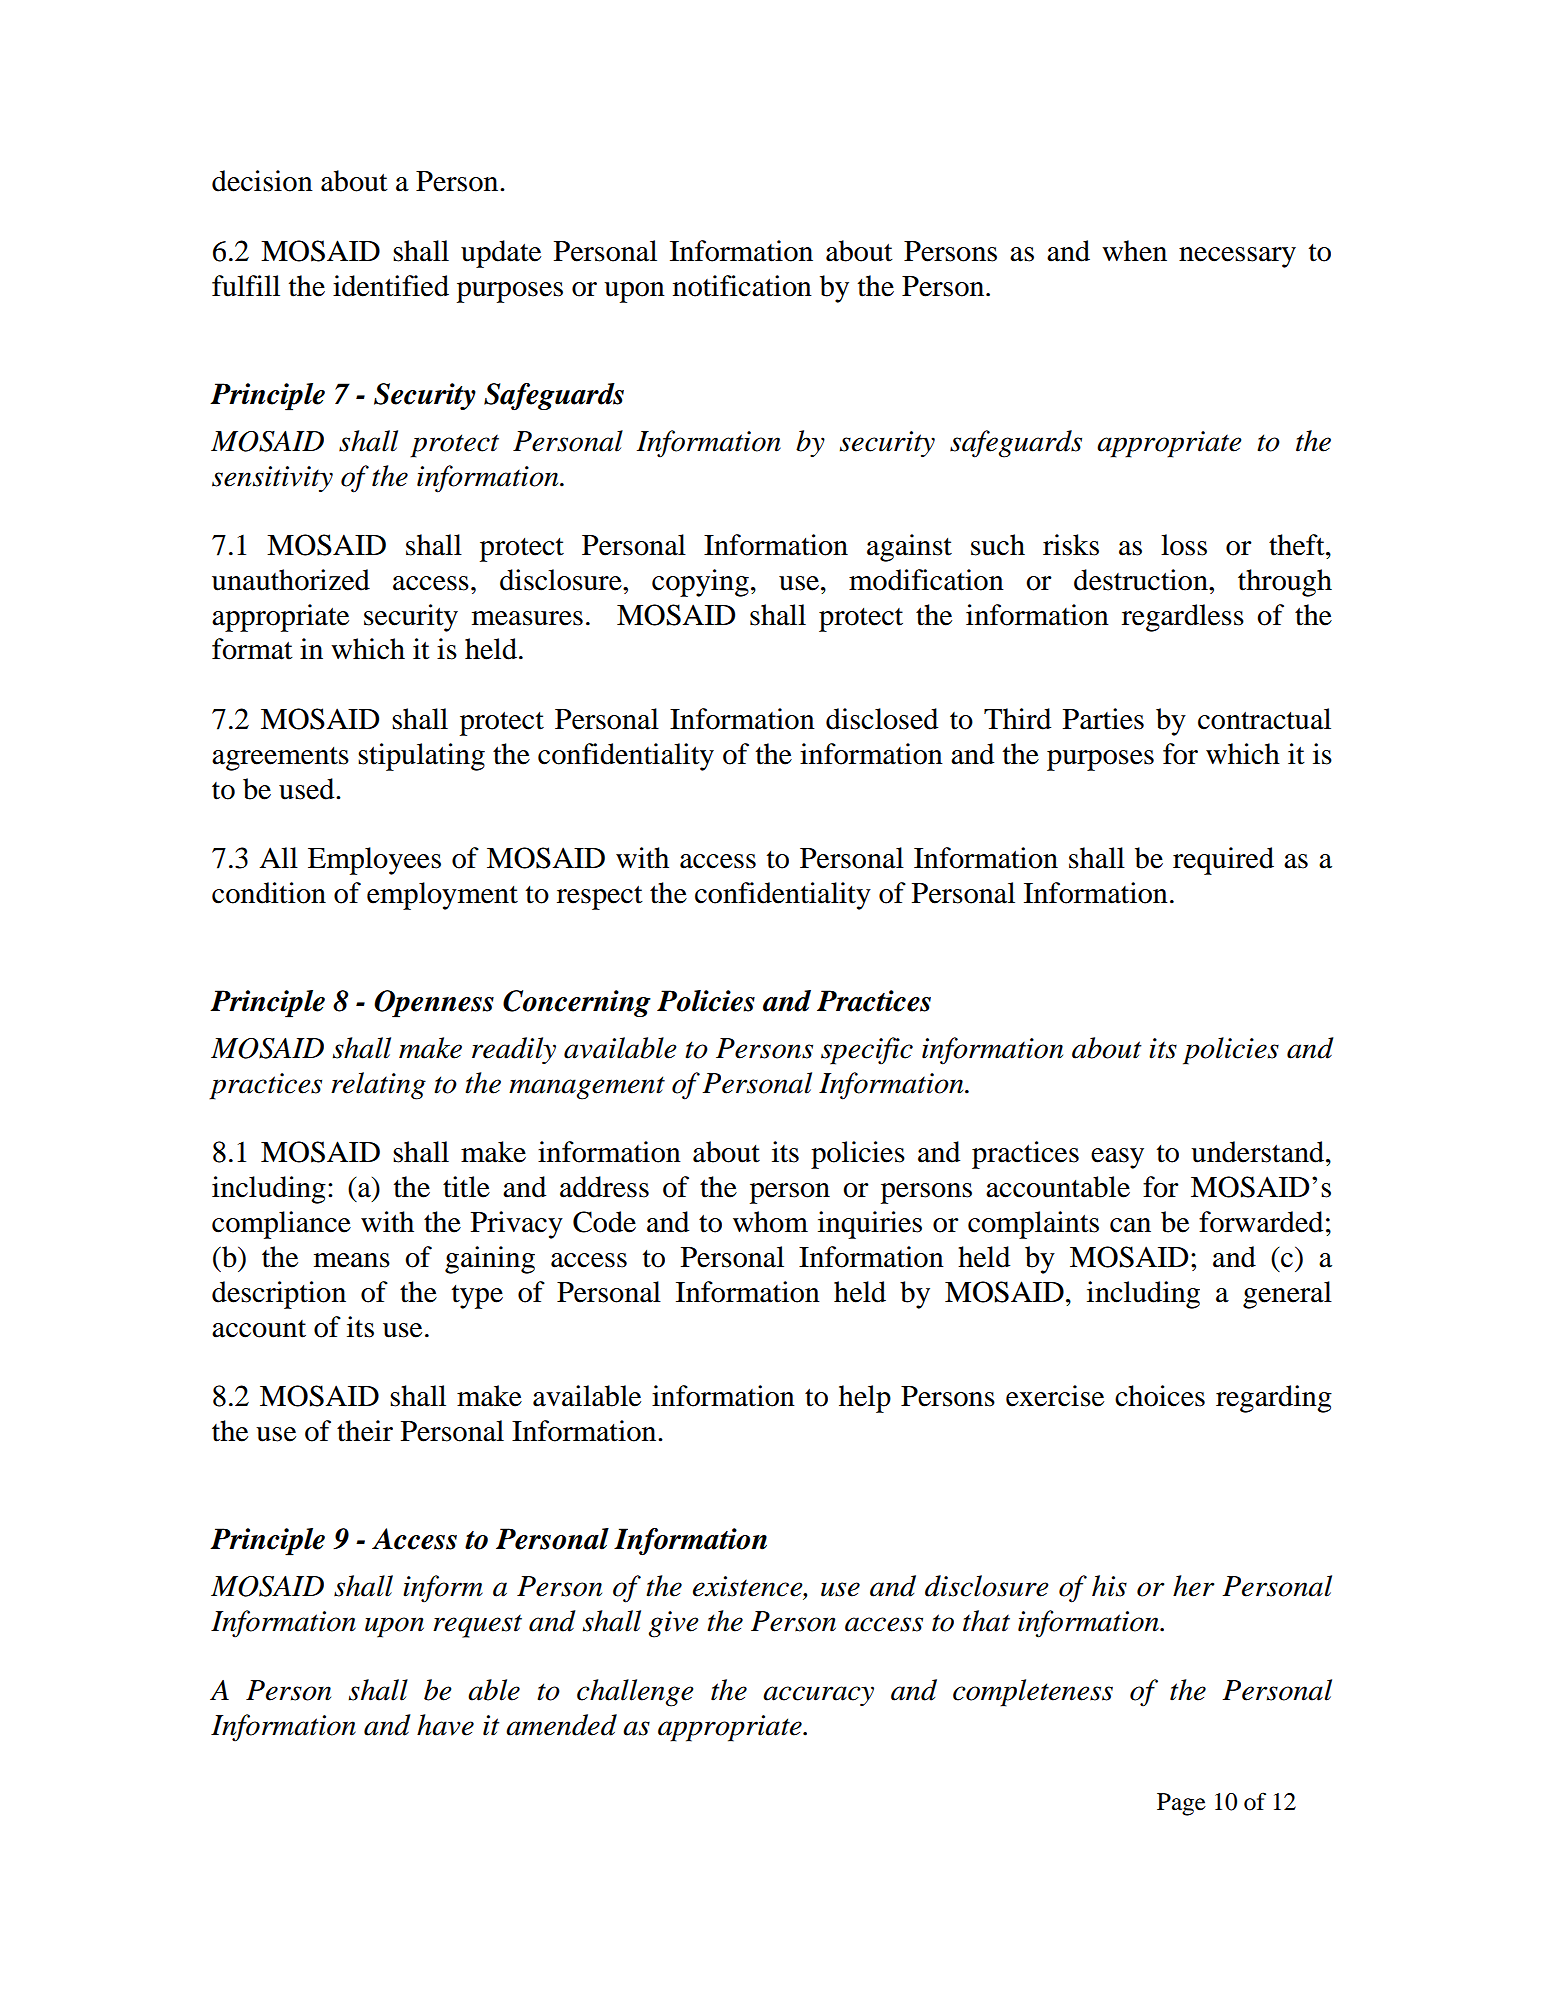  I want to click on when, so click(1134, 251).
